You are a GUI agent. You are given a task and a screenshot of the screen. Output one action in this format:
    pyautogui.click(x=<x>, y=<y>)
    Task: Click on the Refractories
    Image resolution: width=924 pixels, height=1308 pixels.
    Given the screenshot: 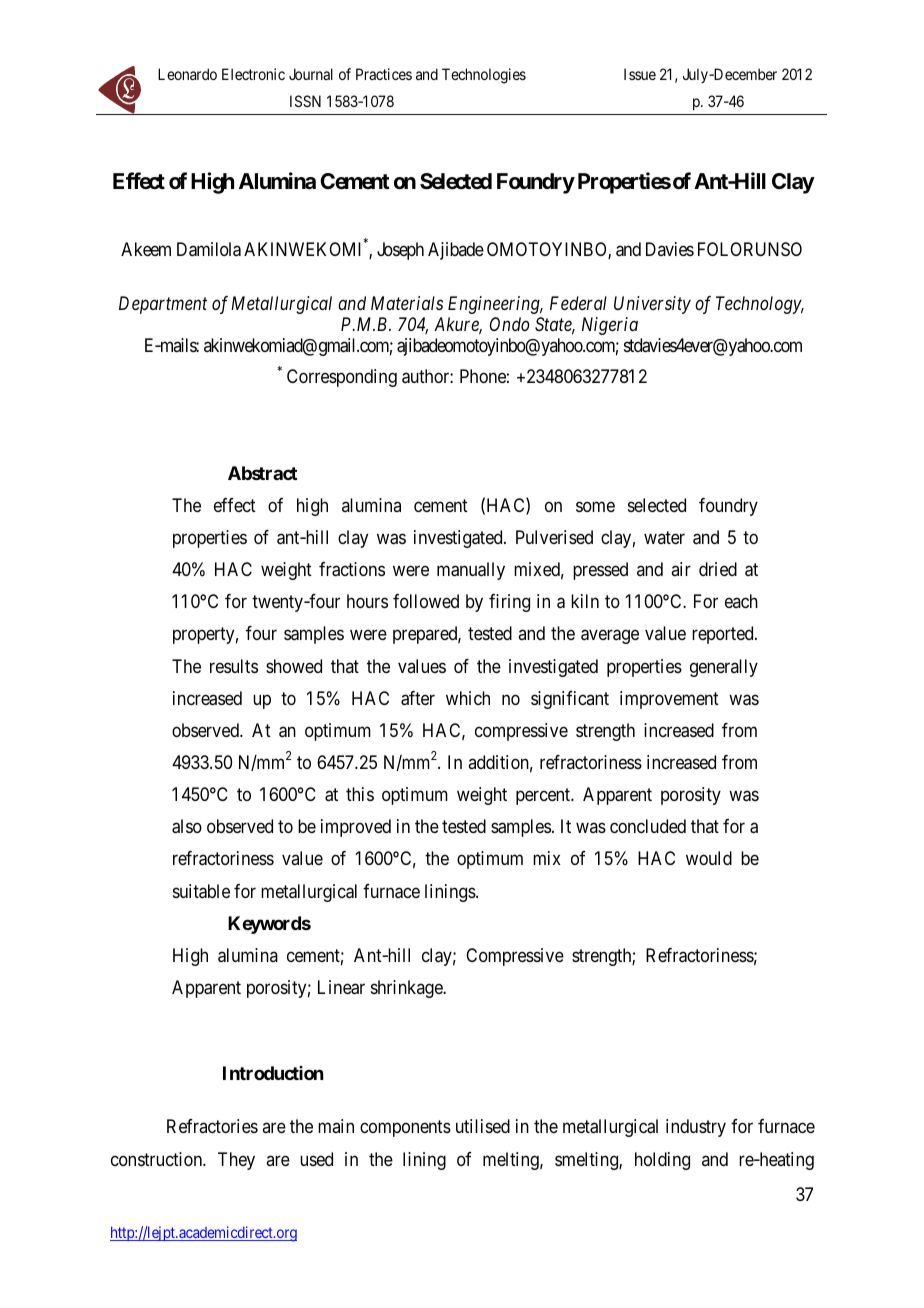 What is the action you would take?
    pyautogui.click(x=212, y=1126)
